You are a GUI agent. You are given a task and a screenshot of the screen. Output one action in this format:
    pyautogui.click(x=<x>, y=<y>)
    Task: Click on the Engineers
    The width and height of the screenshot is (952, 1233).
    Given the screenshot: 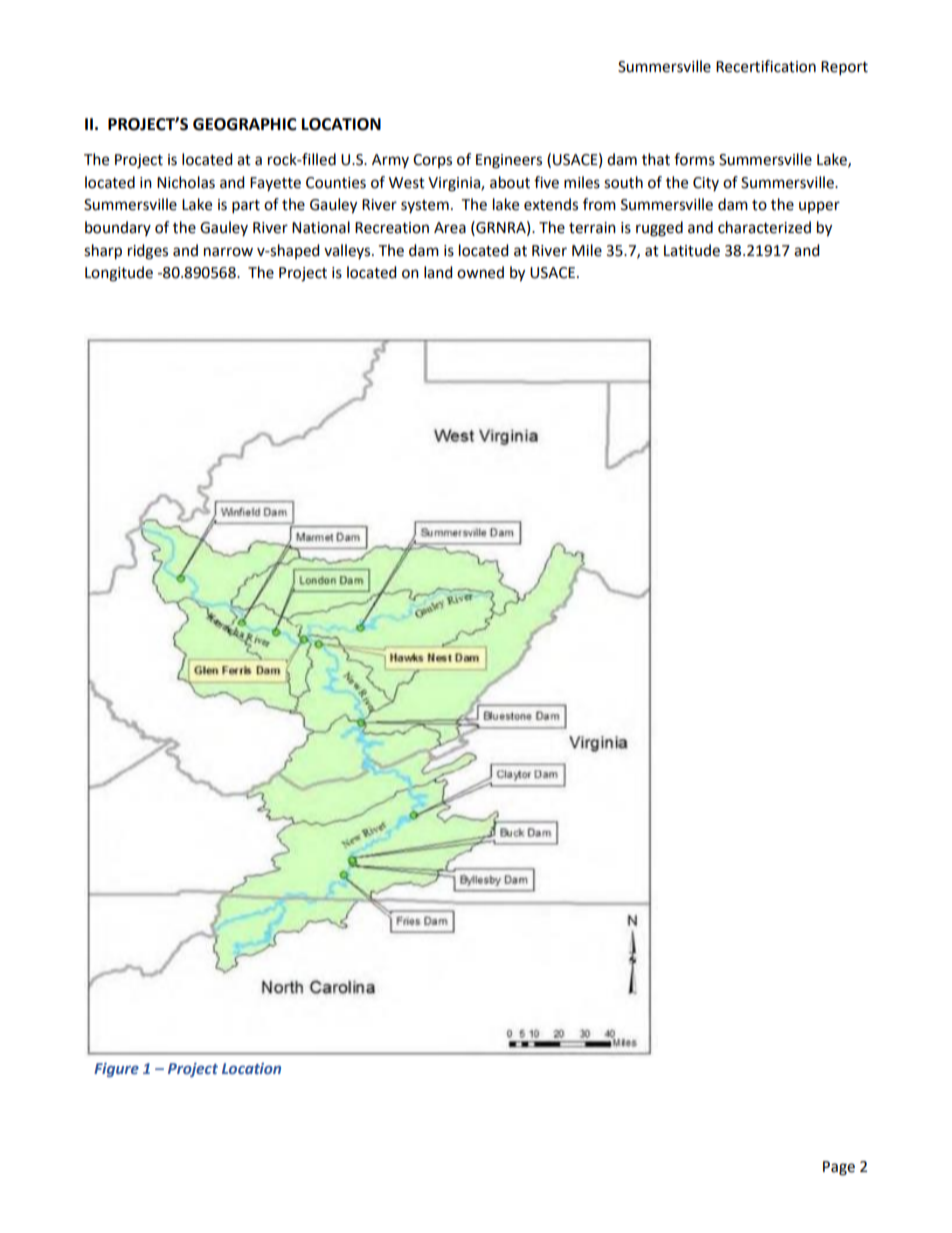 What is the action you would take?
    pyautogui.click(x=509, y=161)
